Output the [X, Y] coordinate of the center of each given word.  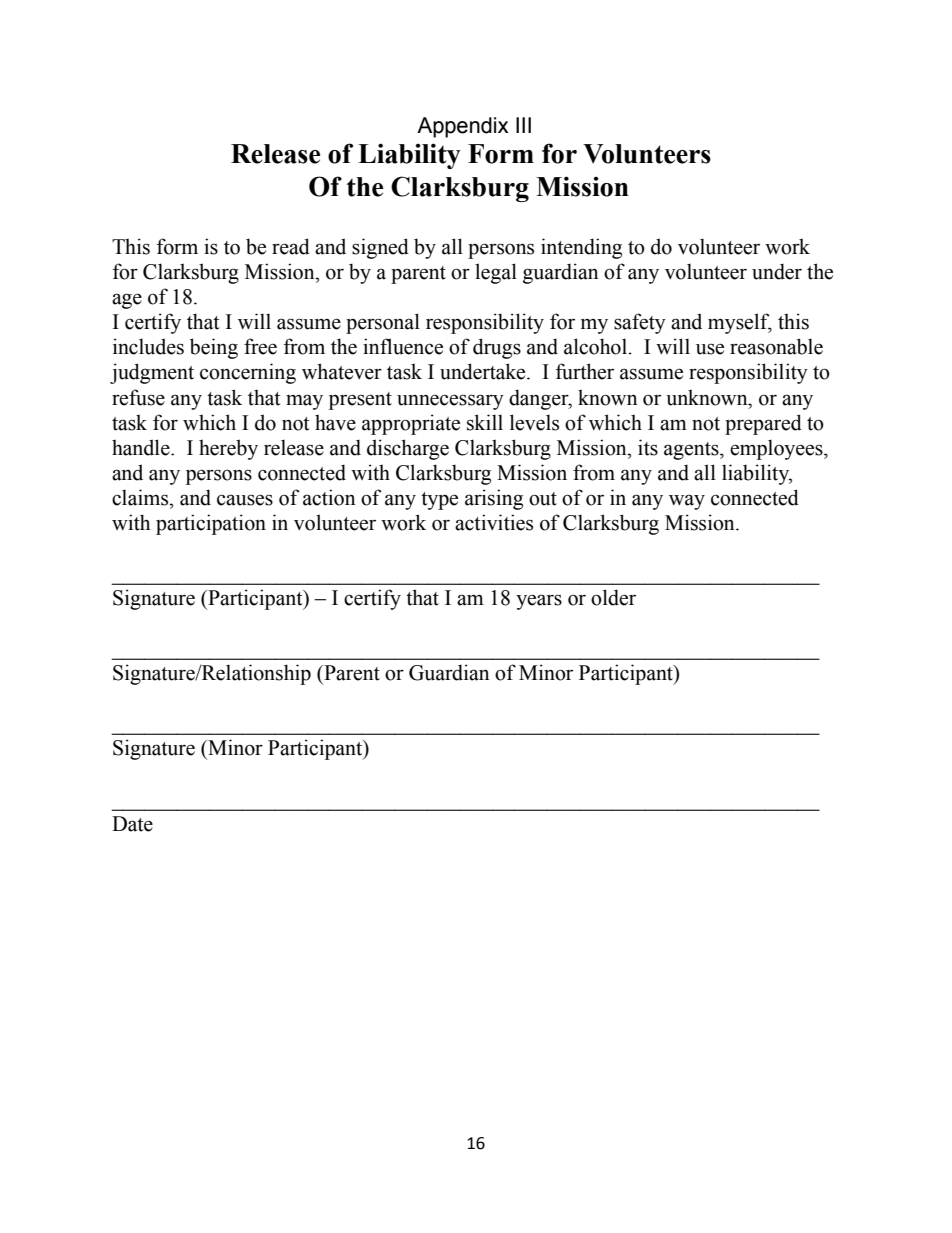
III [523, 125]
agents [692, 451]
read [291, 246]
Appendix [463, 127]
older [613, 597]
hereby [228, 449]
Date [132, 824]
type [439, 501]
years [539, 602]
